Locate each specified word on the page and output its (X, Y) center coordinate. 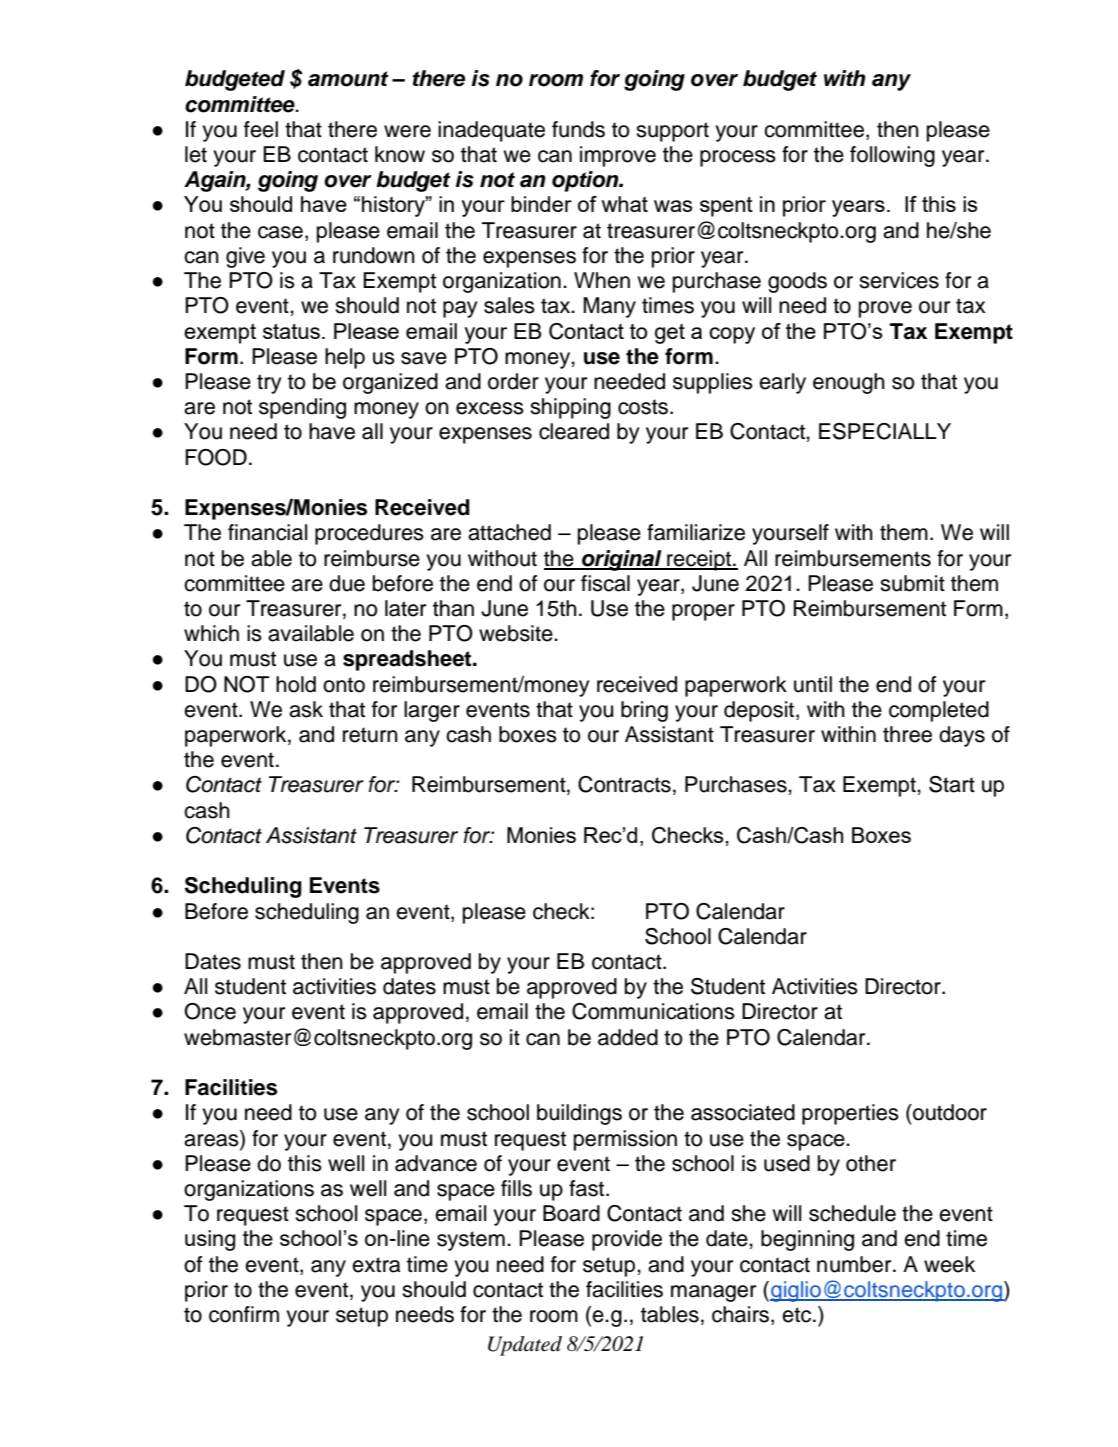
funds (578, 129)
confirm (244, 1314)
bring (644, 711)
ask (306, 709)
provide (627, 1240)
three (907, 734)
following (892, 156)
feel (261, 129)
